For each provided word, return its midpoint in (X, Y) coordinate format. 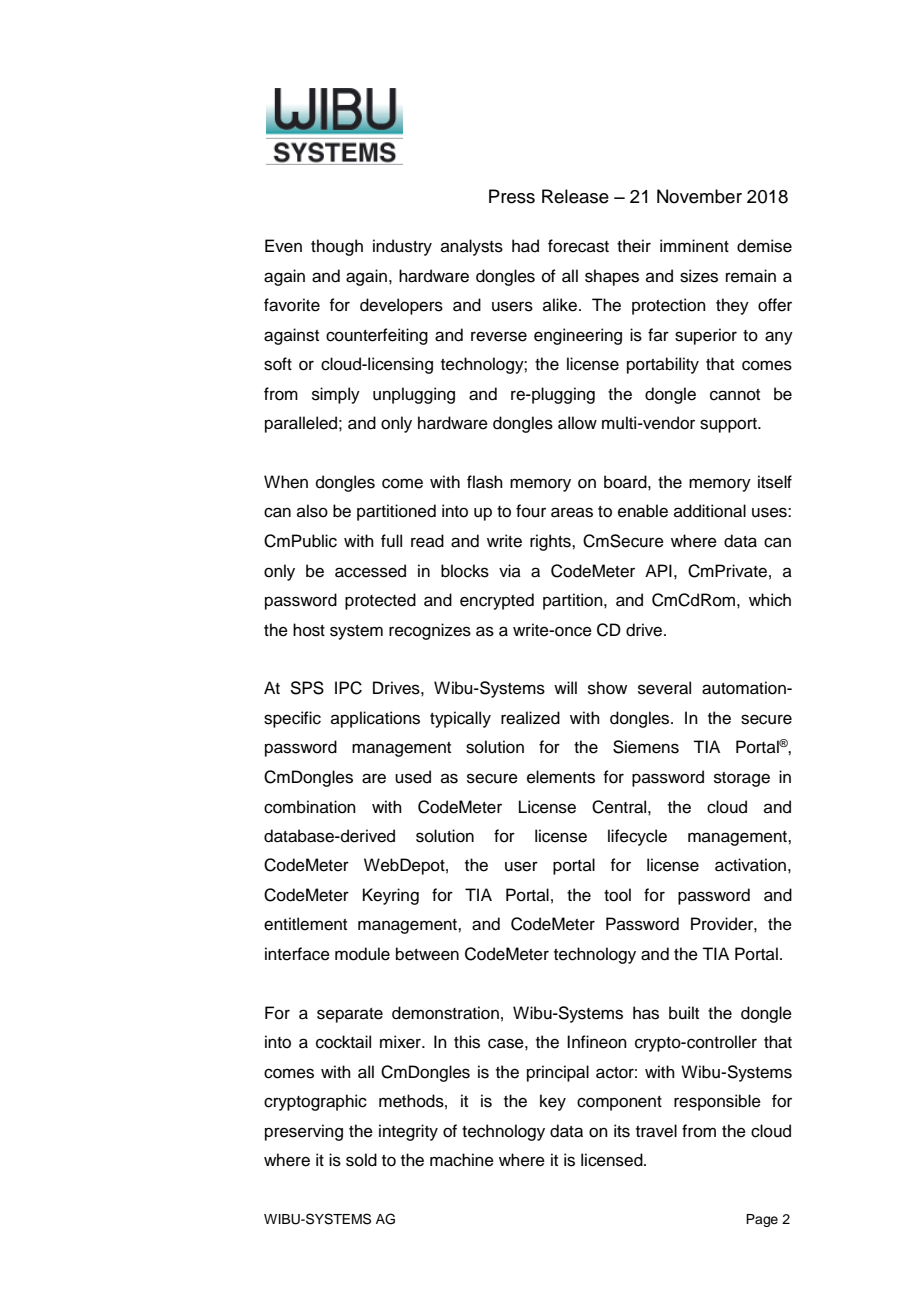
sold (361, 1160)
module (362, 954)
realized (530, 718)
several (664, 688)
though (337, 247)
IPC (348, 688)
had (525, 246)
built (684, 1013)
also (312, 511)
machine (462, 1160)
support (729, 425)
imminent (694, 246)
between (427, 954)
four (531, 511)
